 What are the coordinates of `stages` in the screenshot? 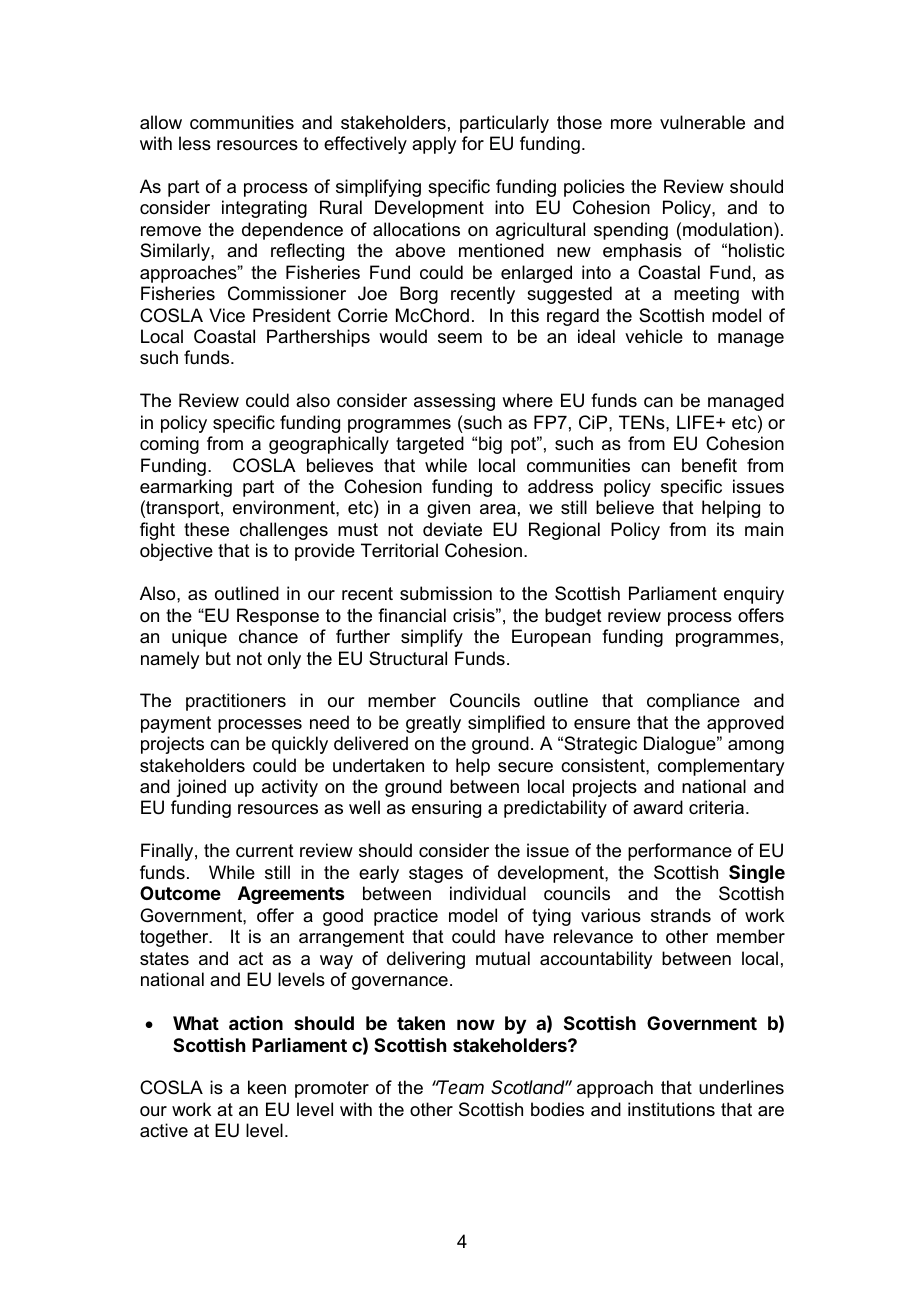 It's located at (436, 874).
